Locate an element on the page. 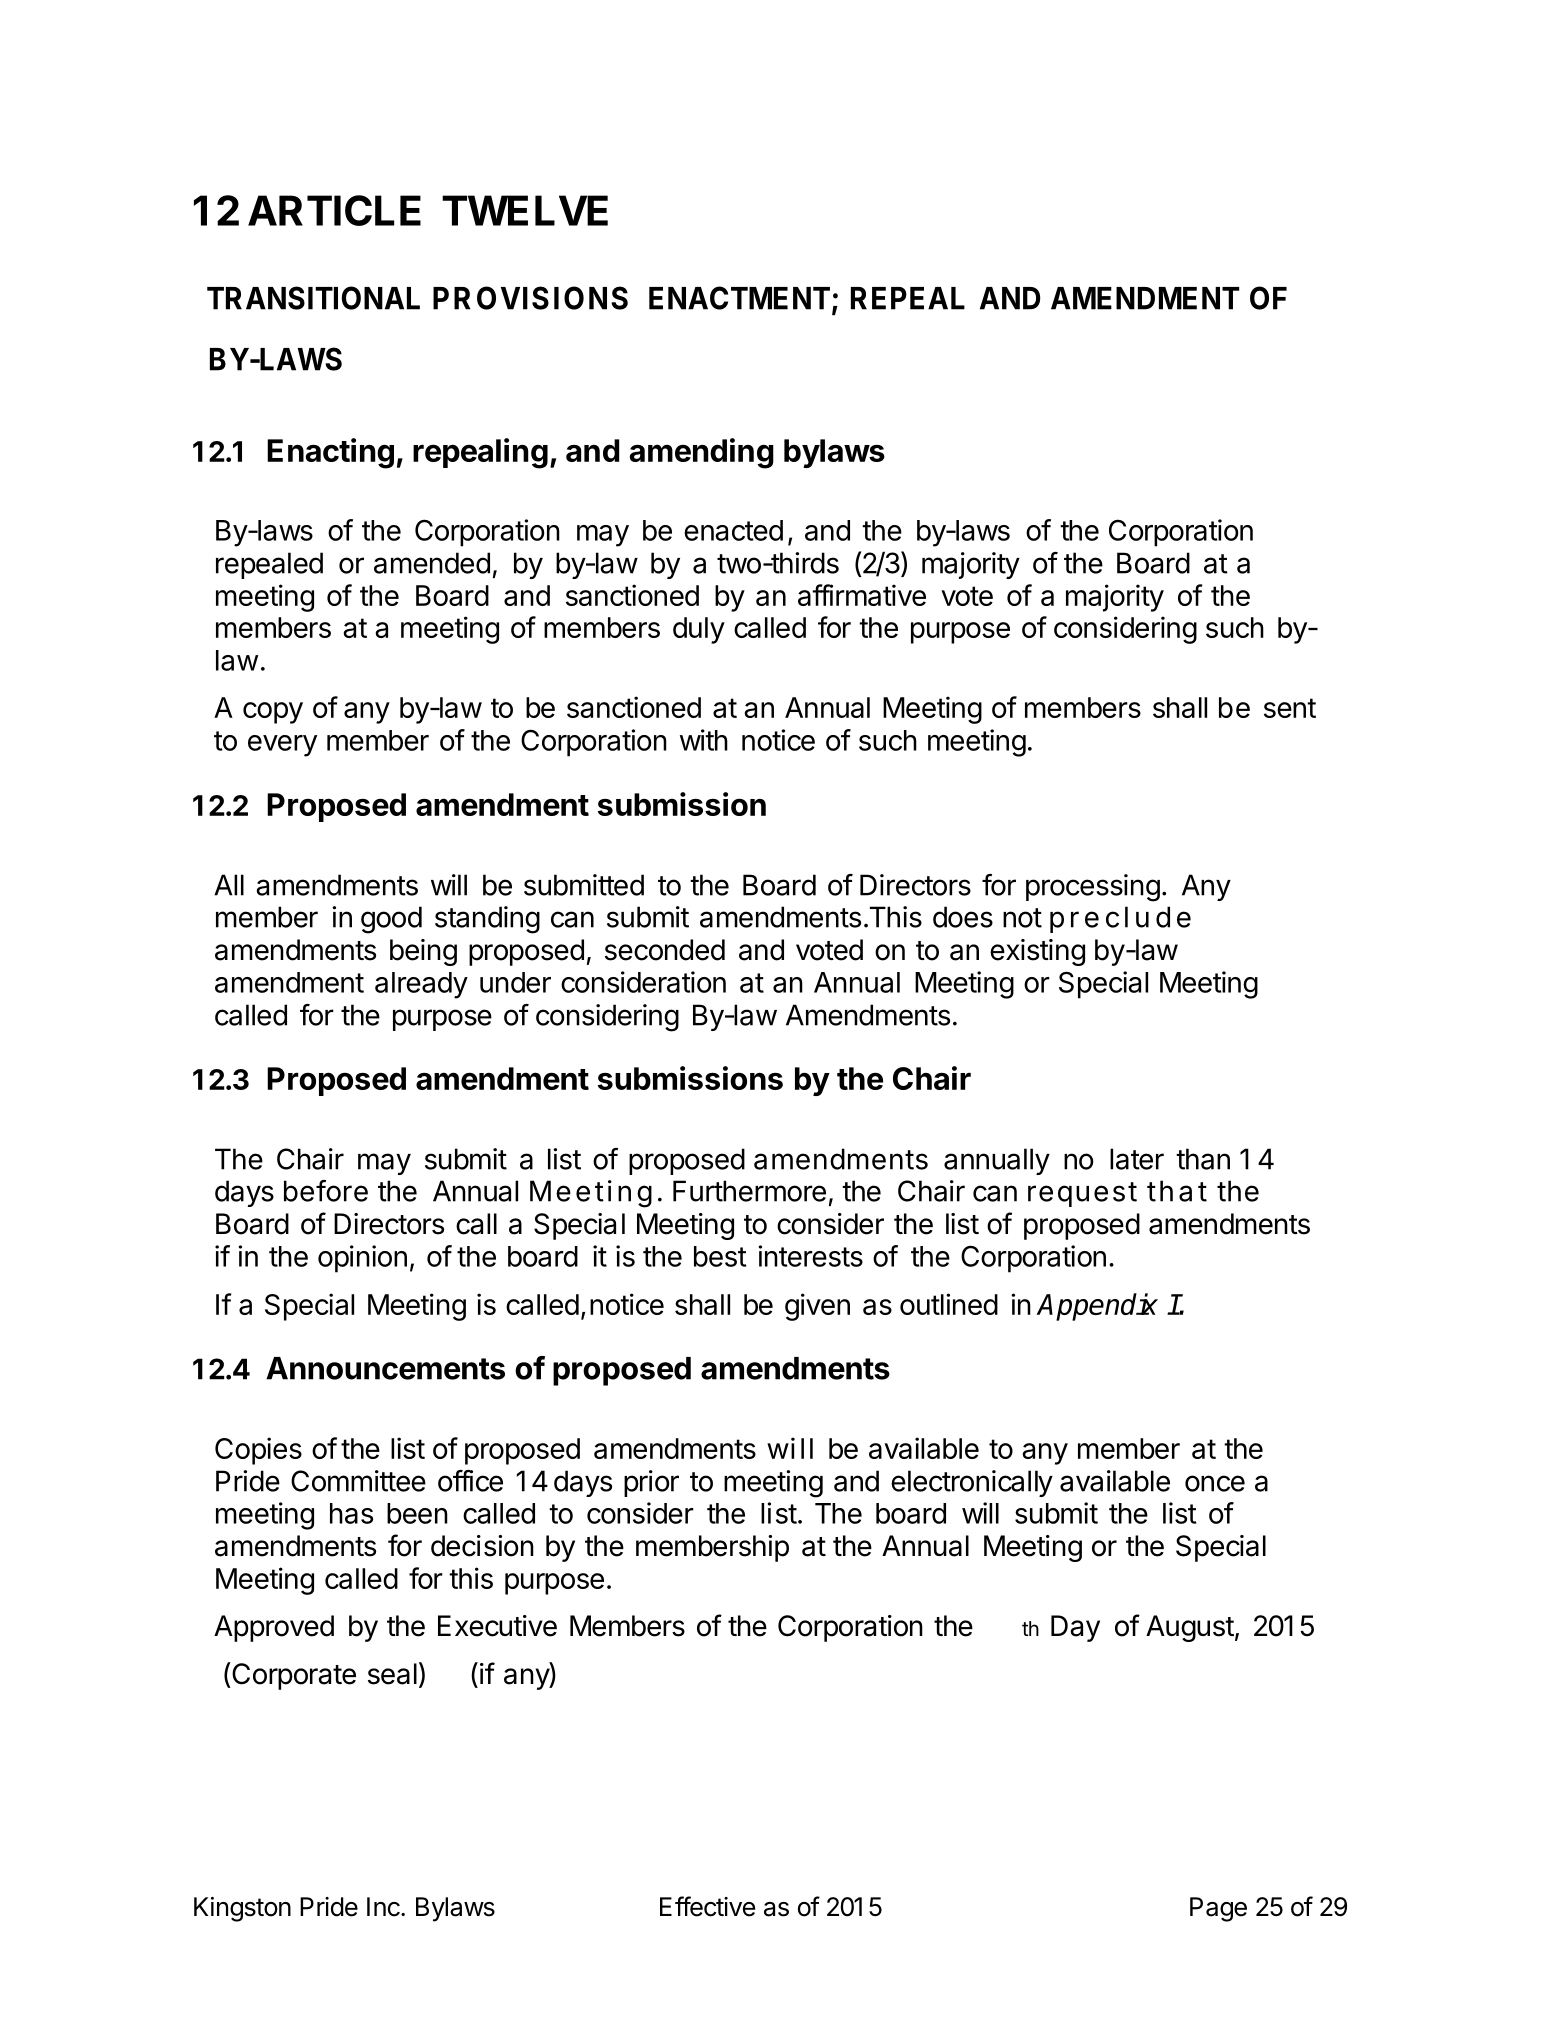 The width and height of the image is (1567, 2028). Committee is located at coordinates (358, 1481).
